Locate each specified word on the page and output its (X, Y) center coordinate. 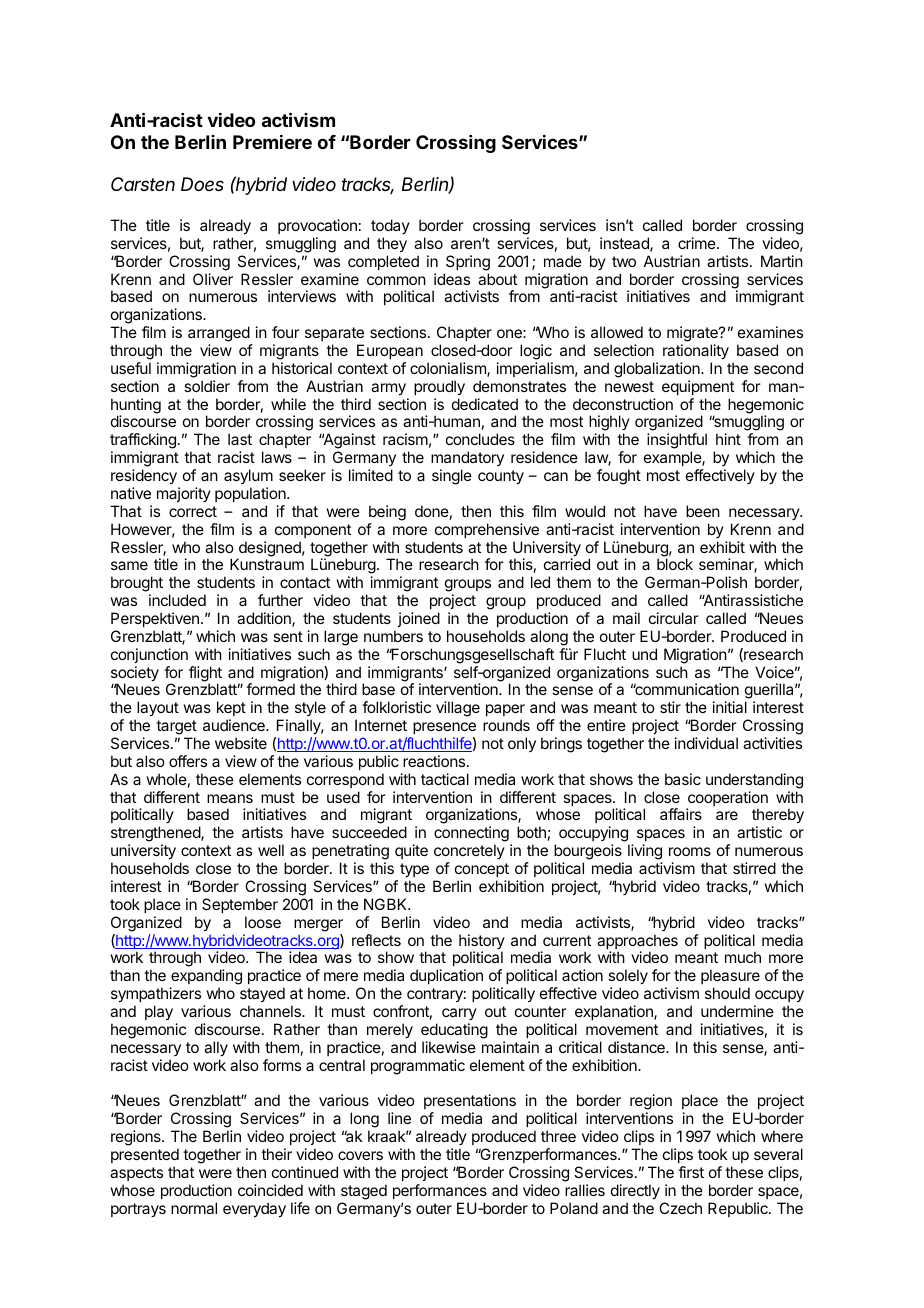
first (691, 1172)
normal (194, 1208)
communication (686, 689)
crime (698, 243)
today (390, 226)
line (399, 1118)
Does (202, 184)
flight (205, 675)
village (458, 709)
